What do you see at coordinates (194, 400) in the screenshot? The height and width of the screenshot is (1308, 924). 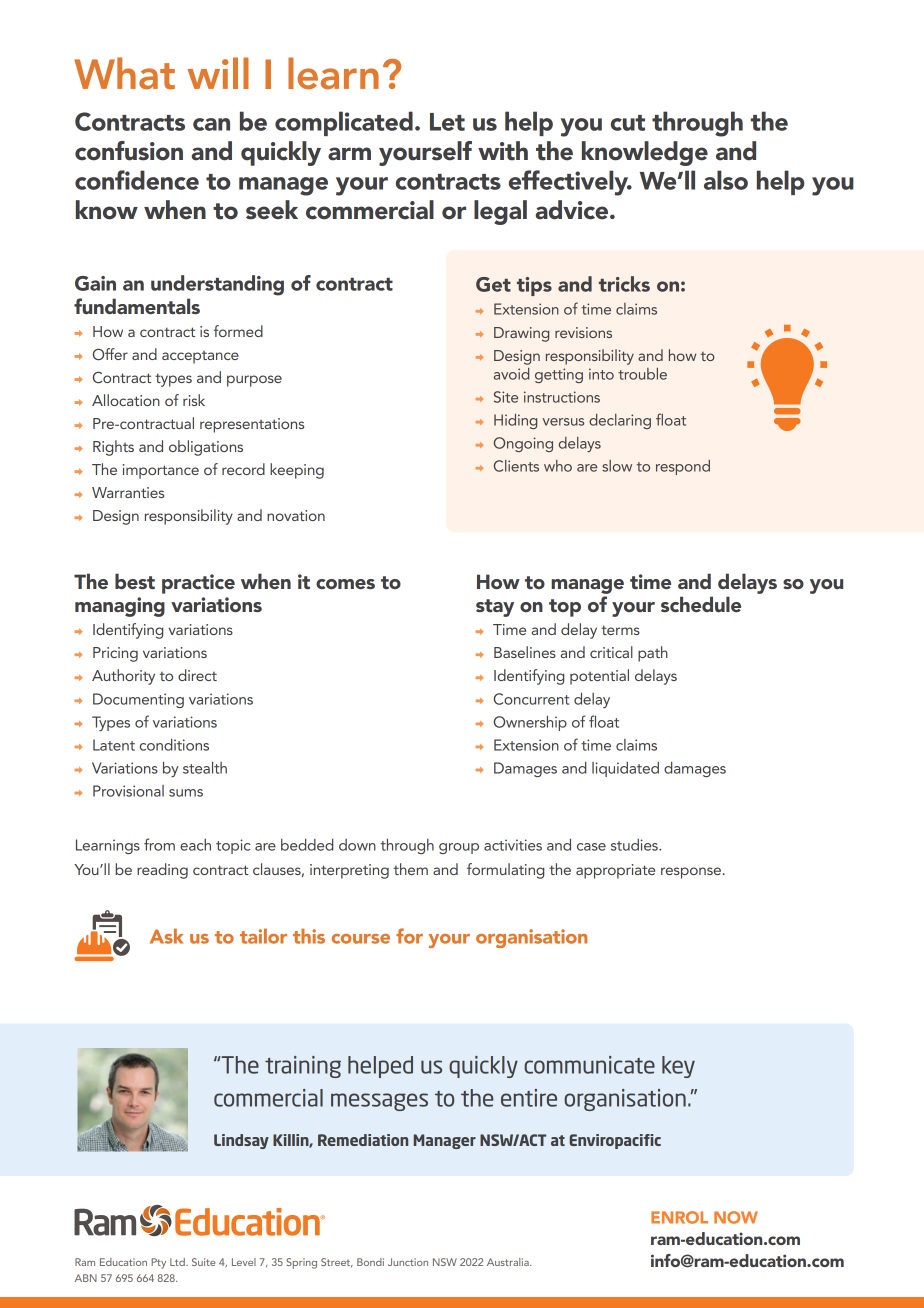 I see `risk` at bounding box center [194, 400].
